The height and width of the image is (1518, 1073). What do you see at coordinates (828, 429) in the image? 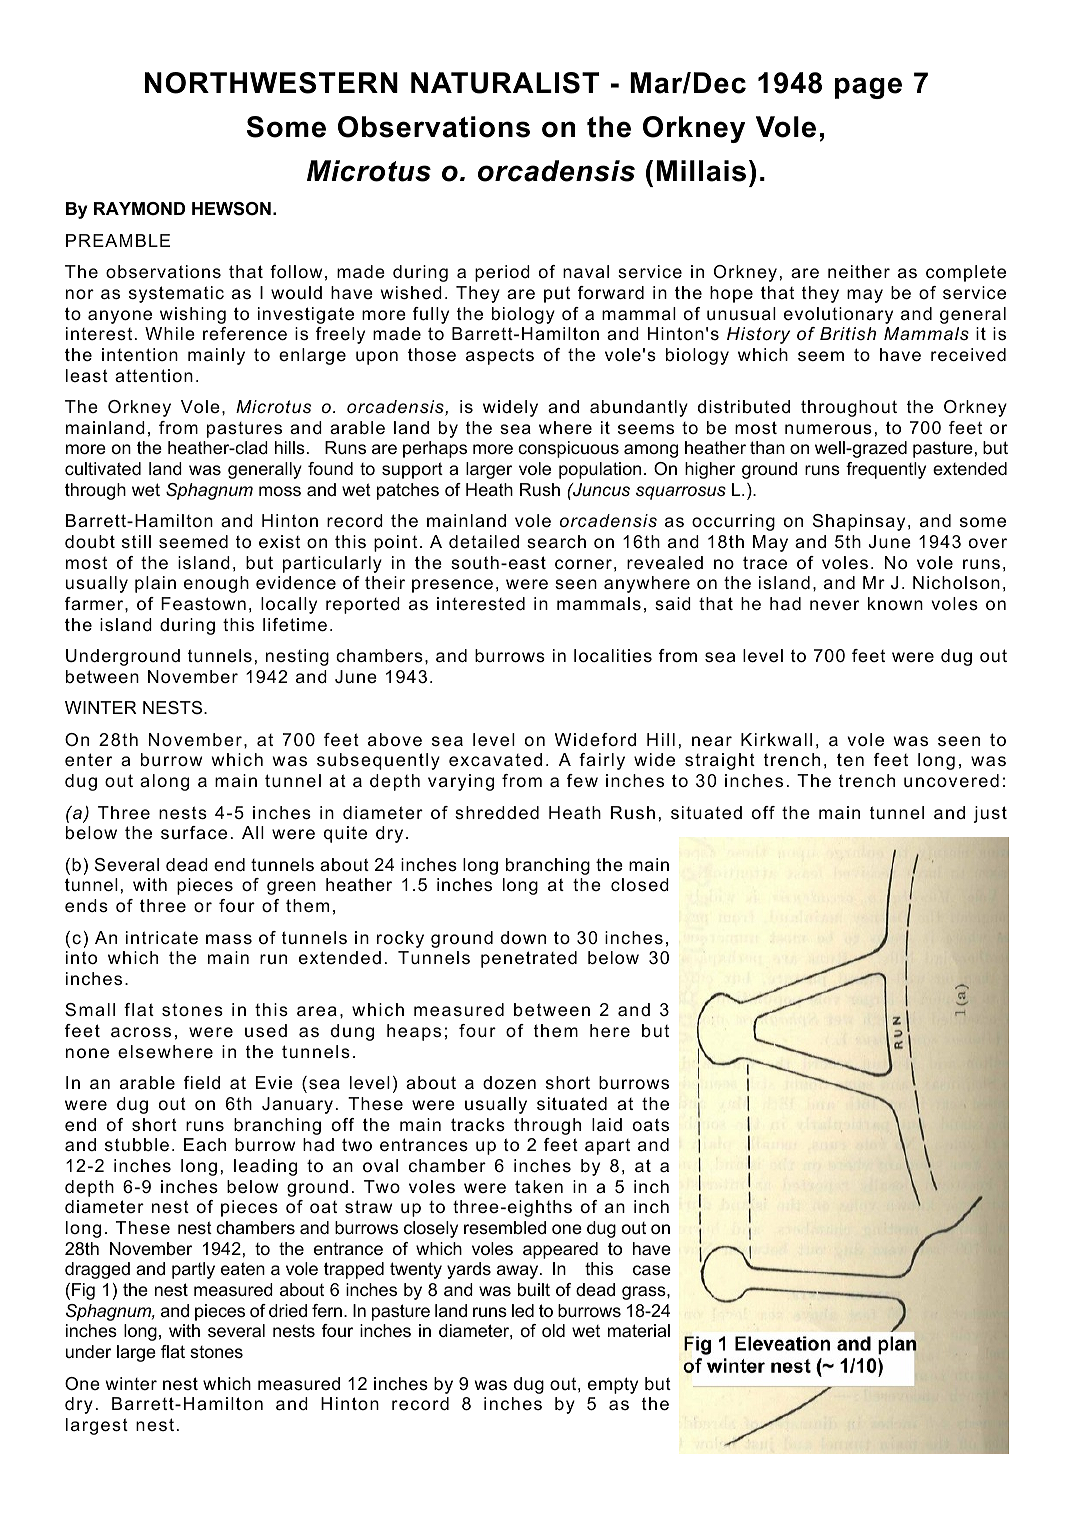
I see `numerous` at bounding box center [828, 429].
